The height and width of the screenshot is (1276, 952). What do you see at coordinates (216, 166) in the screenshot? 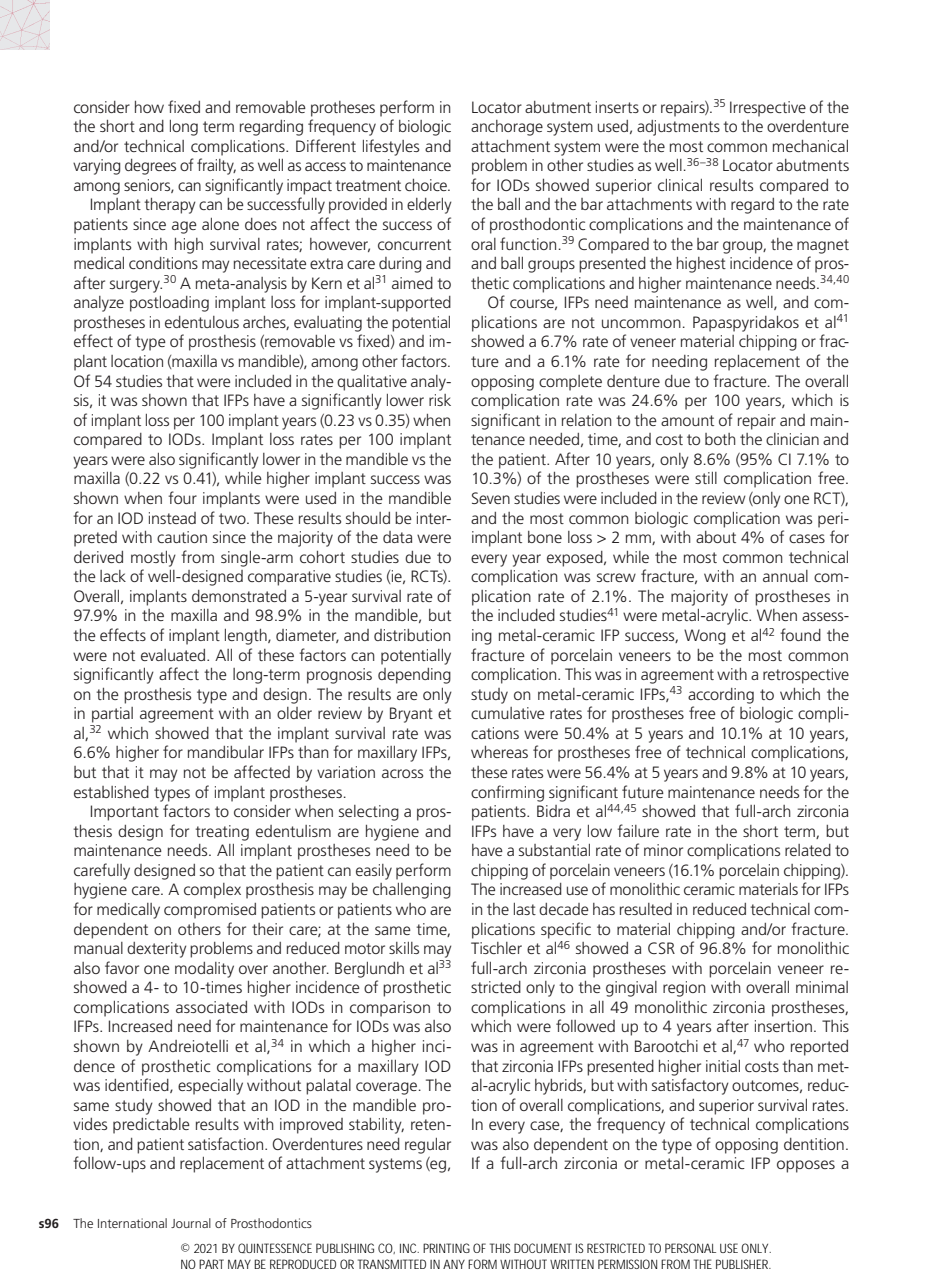
I see `frailty` at bounding box center [216, 166].
